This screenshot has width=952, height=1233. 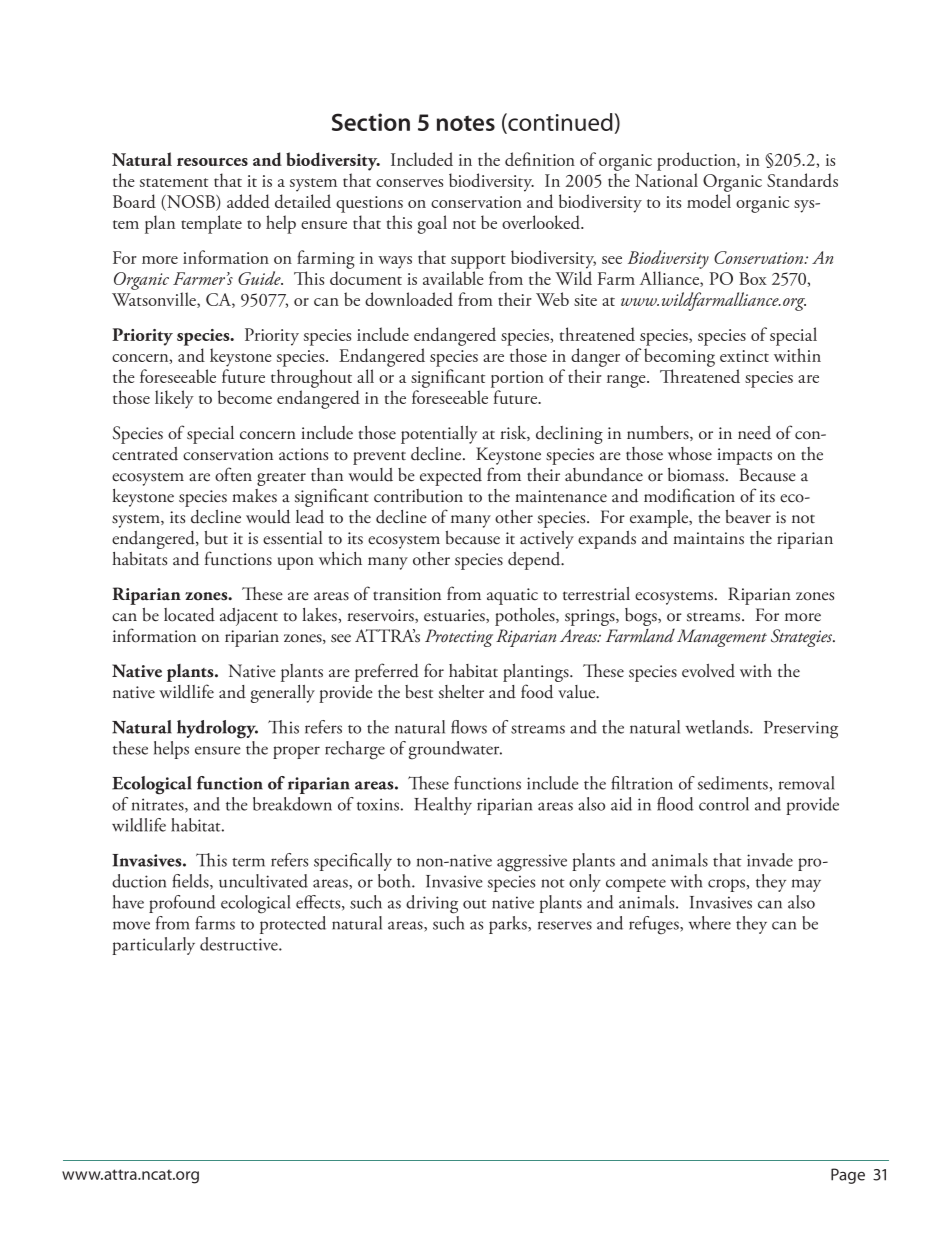 What do you see at coordinates (466, 123) in the screenshot?
I see `notes` at bounding box center [466, 123].
